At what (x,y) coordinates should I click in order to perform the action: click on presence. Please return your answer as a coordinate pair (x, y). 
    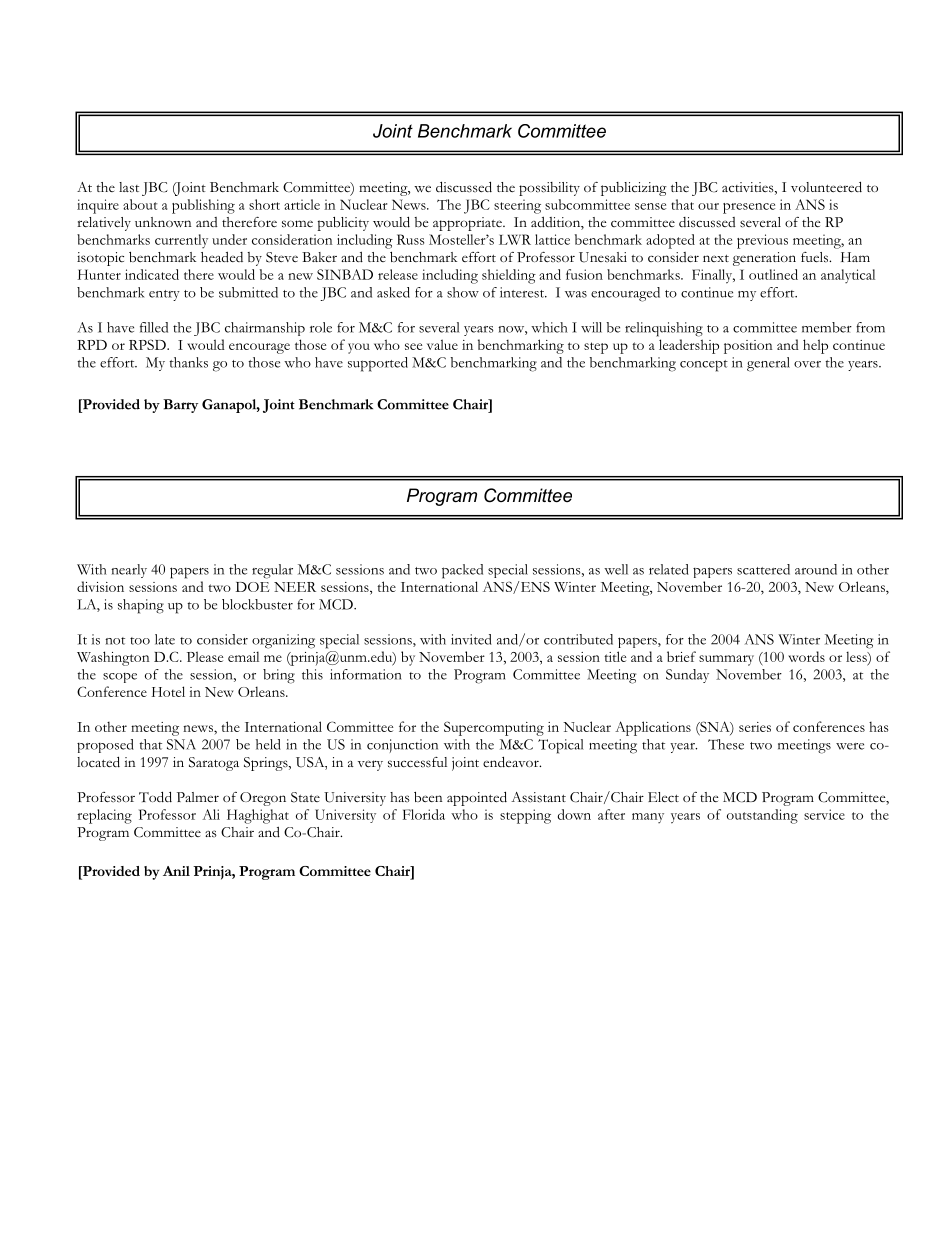
    Looking at the image, I should click on (749, 208).
